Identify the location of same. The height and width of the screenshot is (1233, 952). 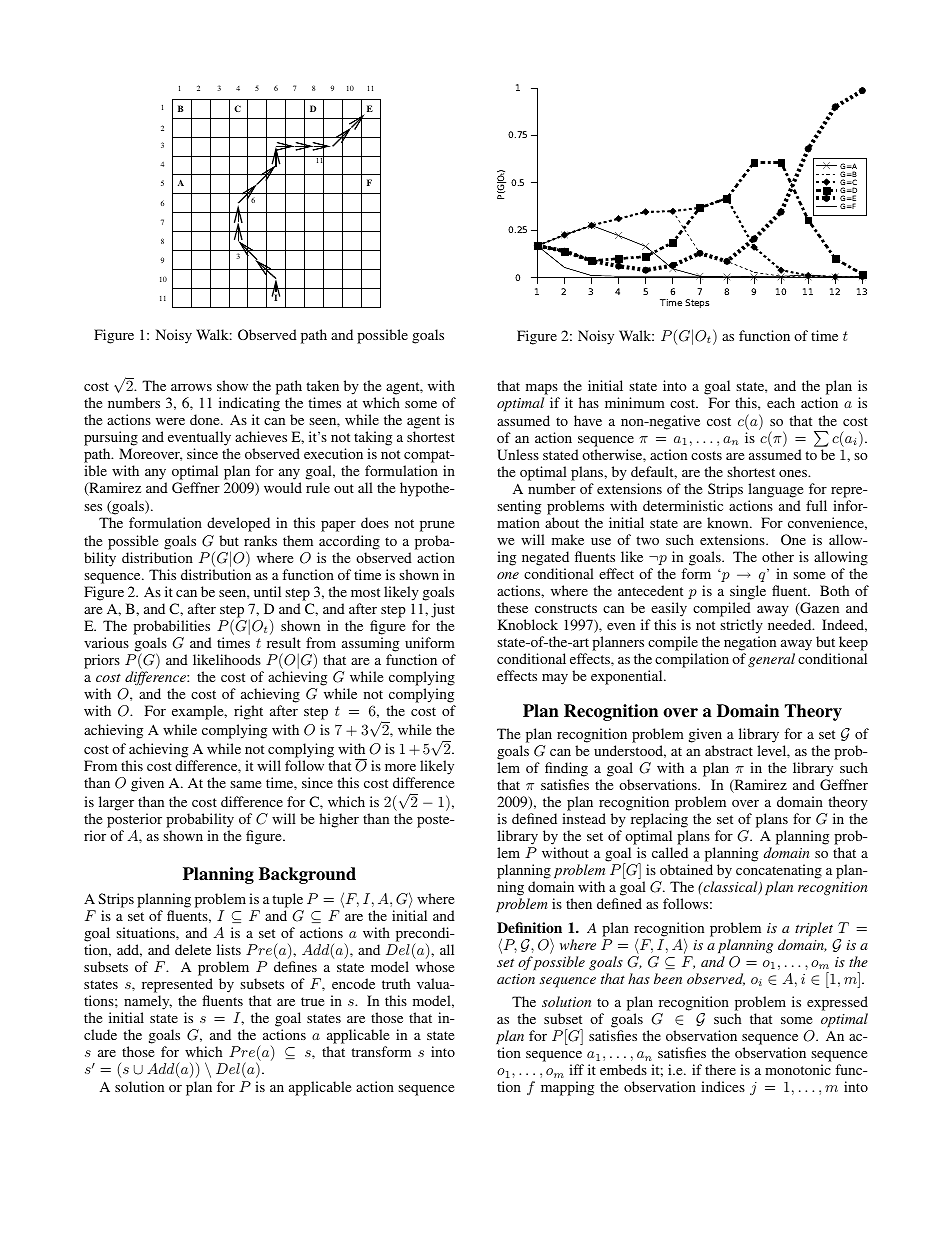
(245, 784).
